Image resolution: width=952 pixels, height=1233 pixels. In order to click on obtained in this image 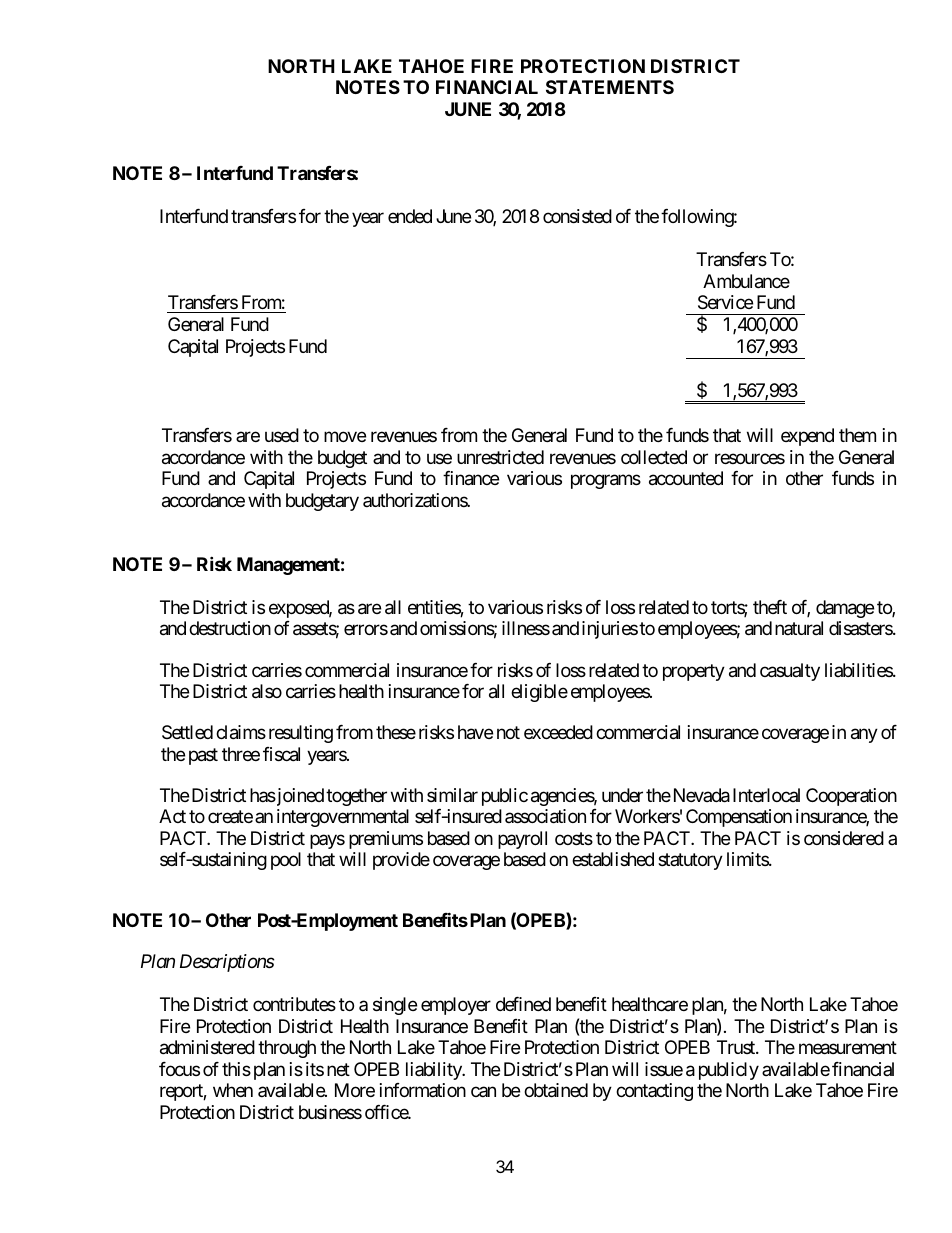, I will do `click(556, 1090)`.
